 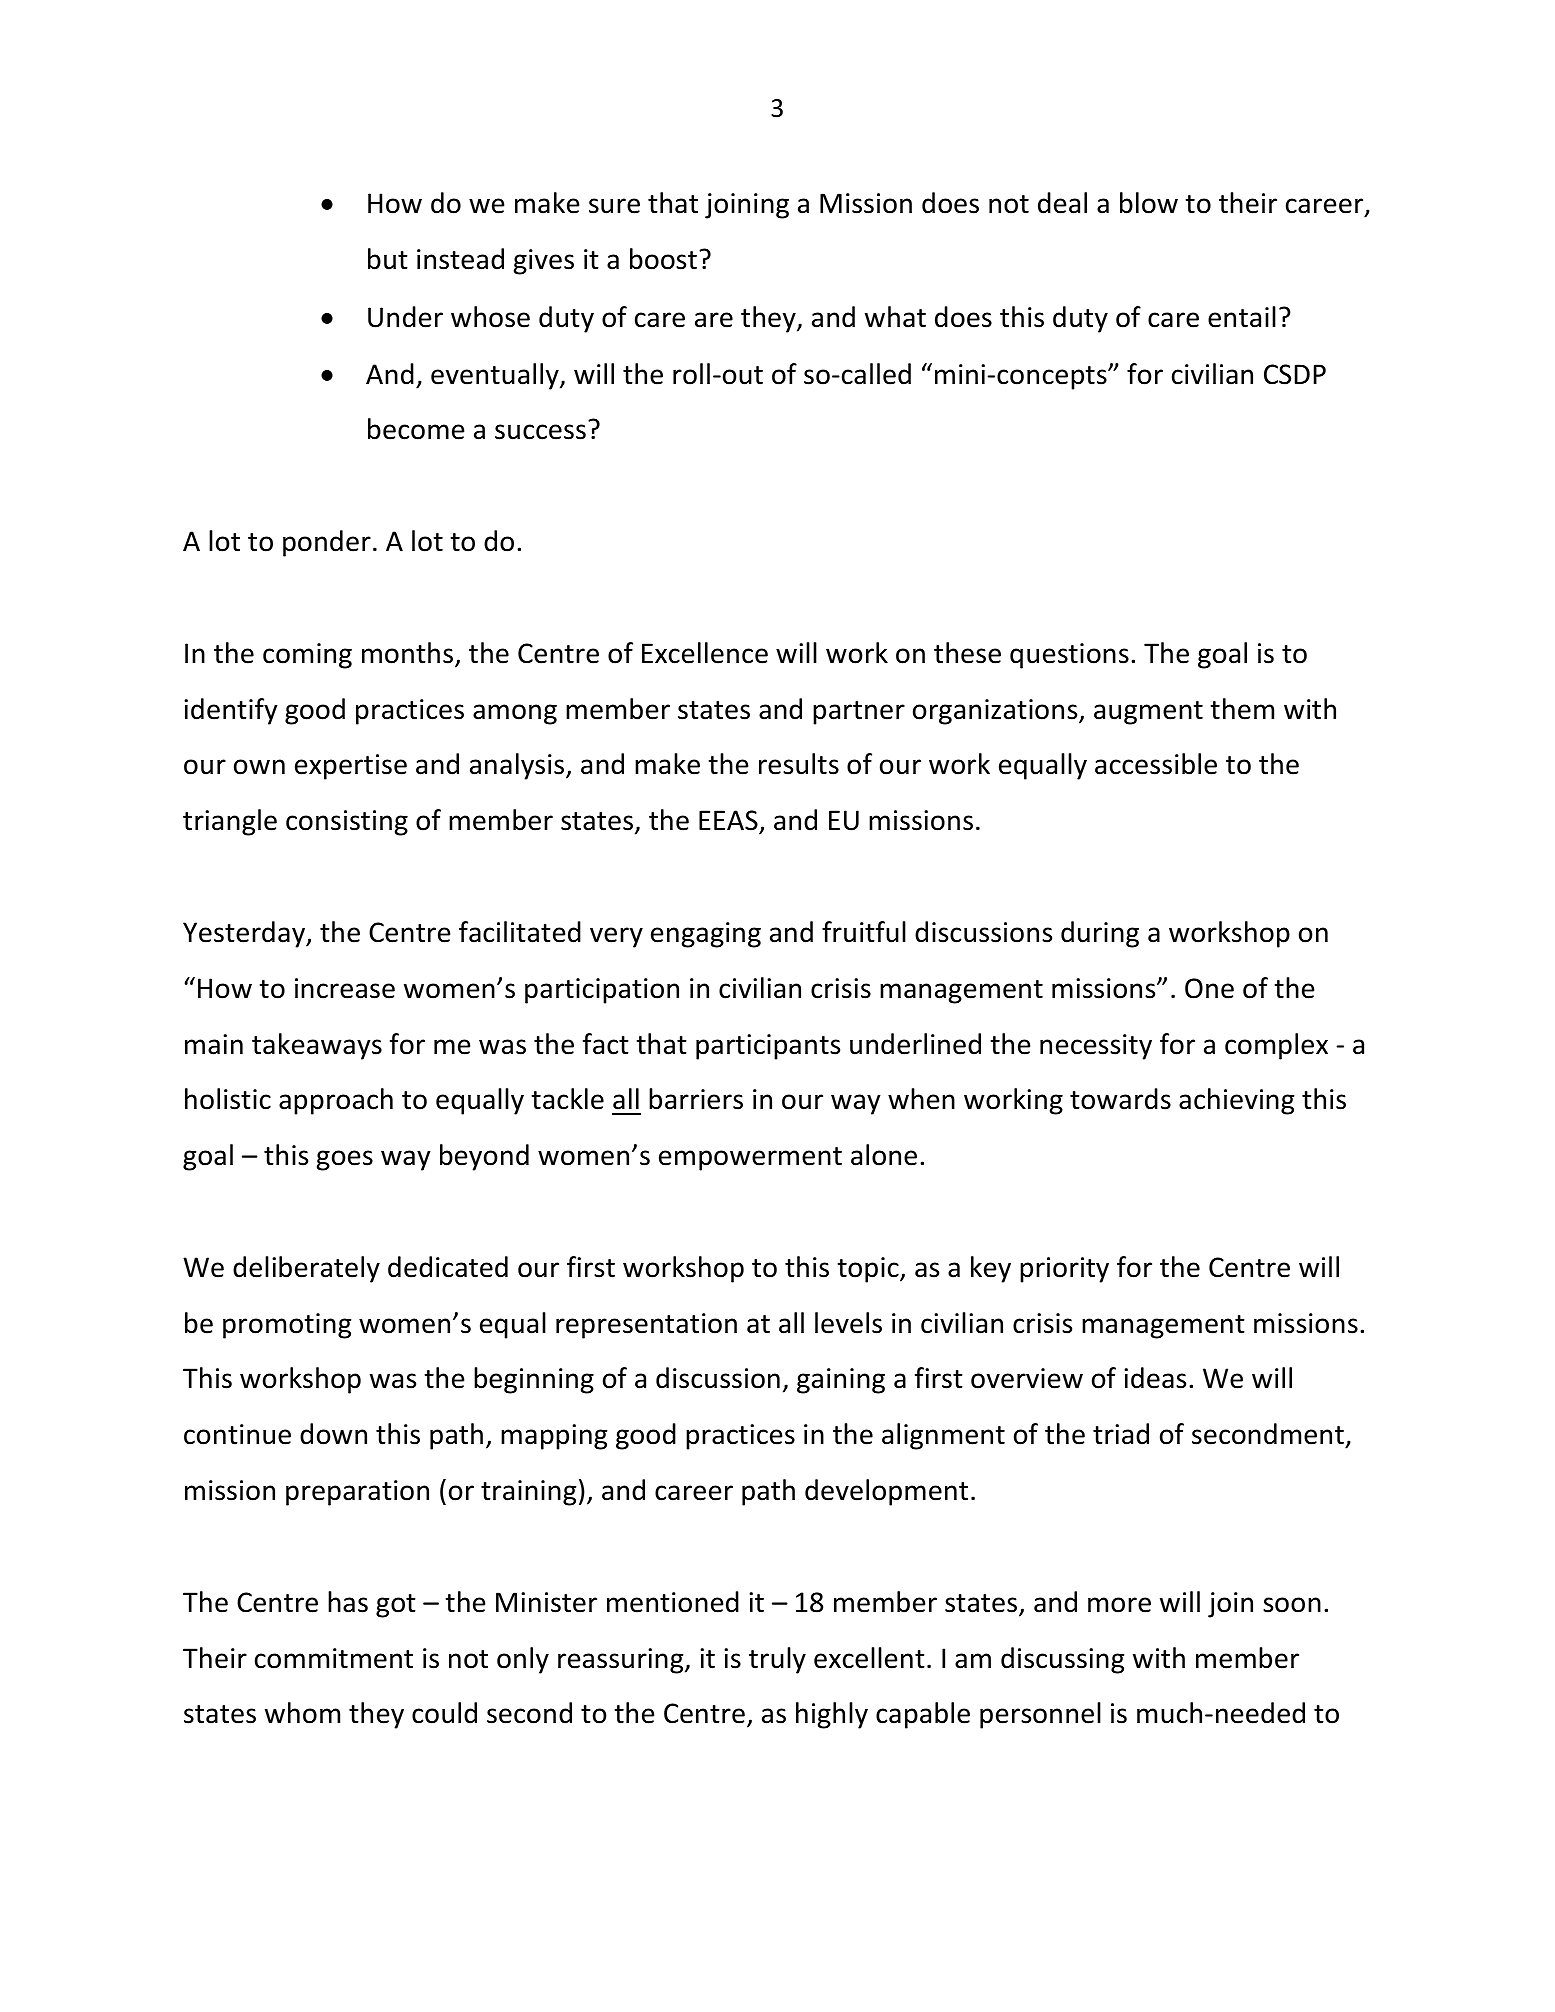 I want to click on goes, so click(x=345, y=1160).
